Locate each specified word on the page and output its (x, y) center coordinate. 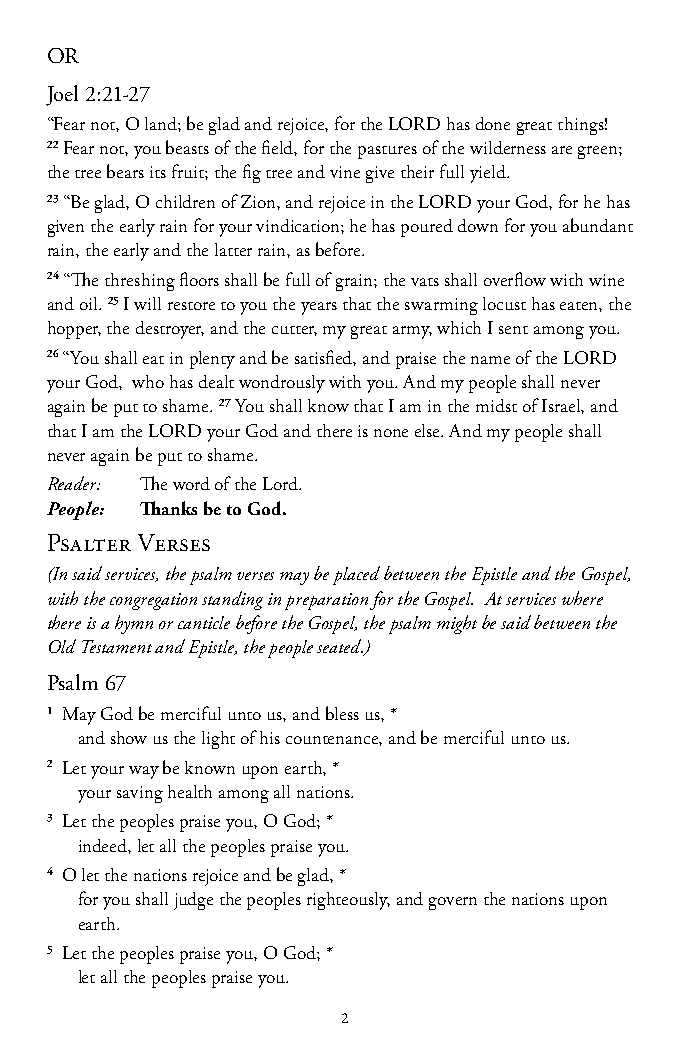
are (562, 150)
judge (193, 901)
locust (504, 303)
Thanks (168, 508)
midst (496, 405)
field (279, 148)
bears (125, 171)
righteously (348, 901)
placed (356, 575)
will (147, 303)
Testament (117, 646)
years (319, 308)
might (457, 624)
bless (342, 713)
